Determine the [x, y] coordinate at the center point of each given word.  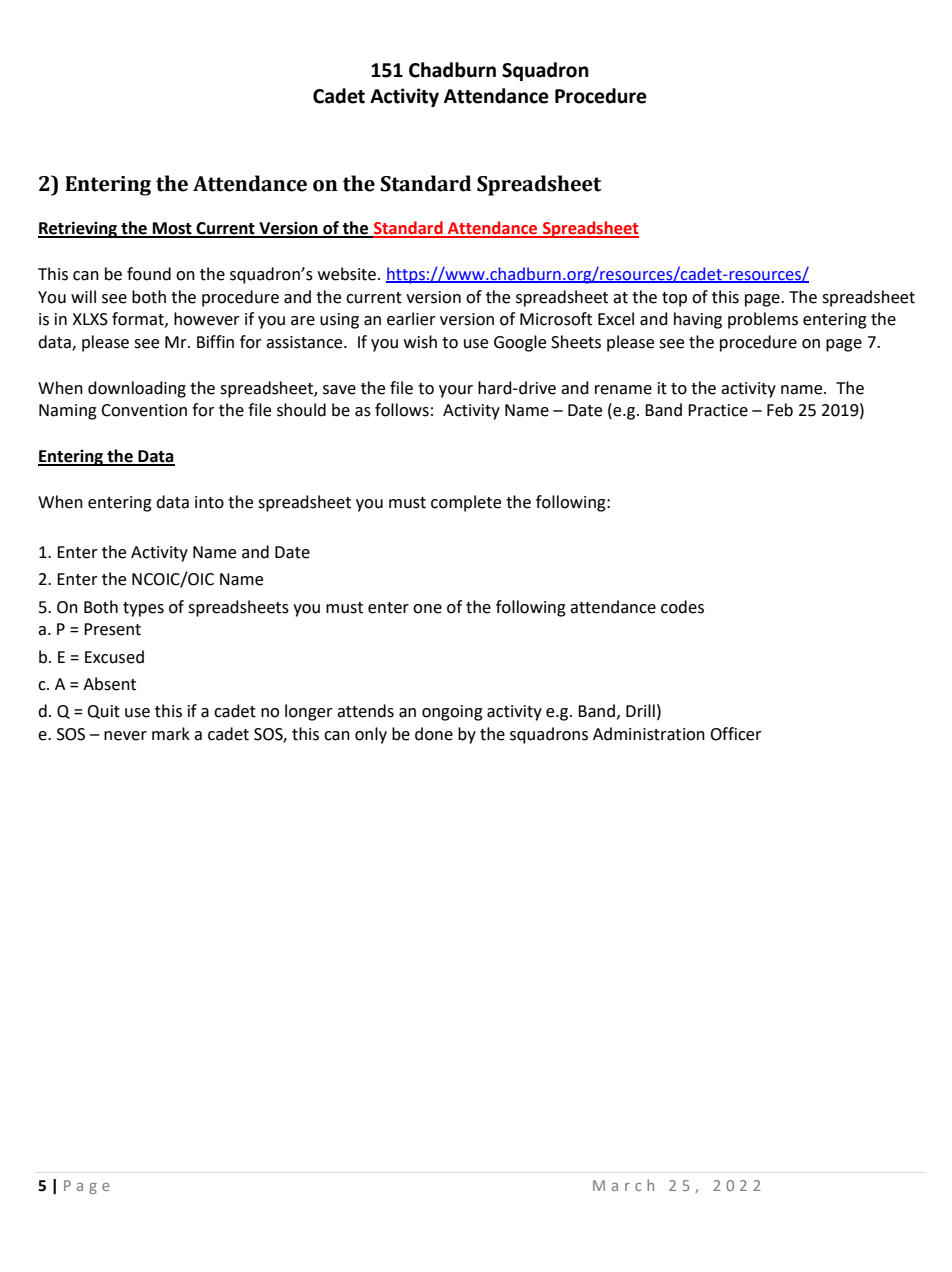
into [209, 502]
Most [172, 229]
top [674, 299]
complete [466, 503]
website [348, 274]
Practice [718, 410]
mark [171, 734]
